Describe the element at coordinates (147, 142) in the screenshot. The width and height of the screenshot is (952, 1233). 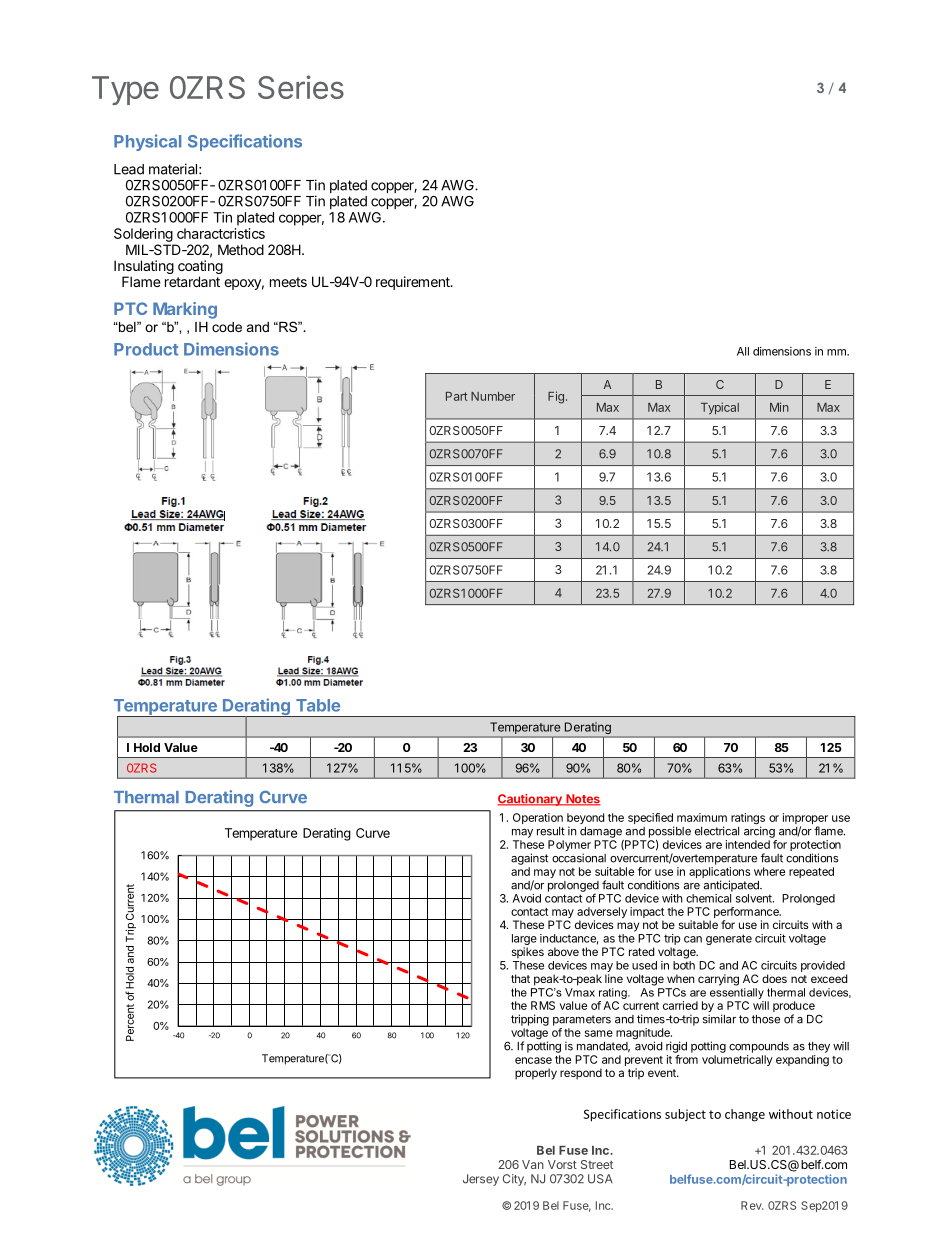
I see `Physical` at that location.
